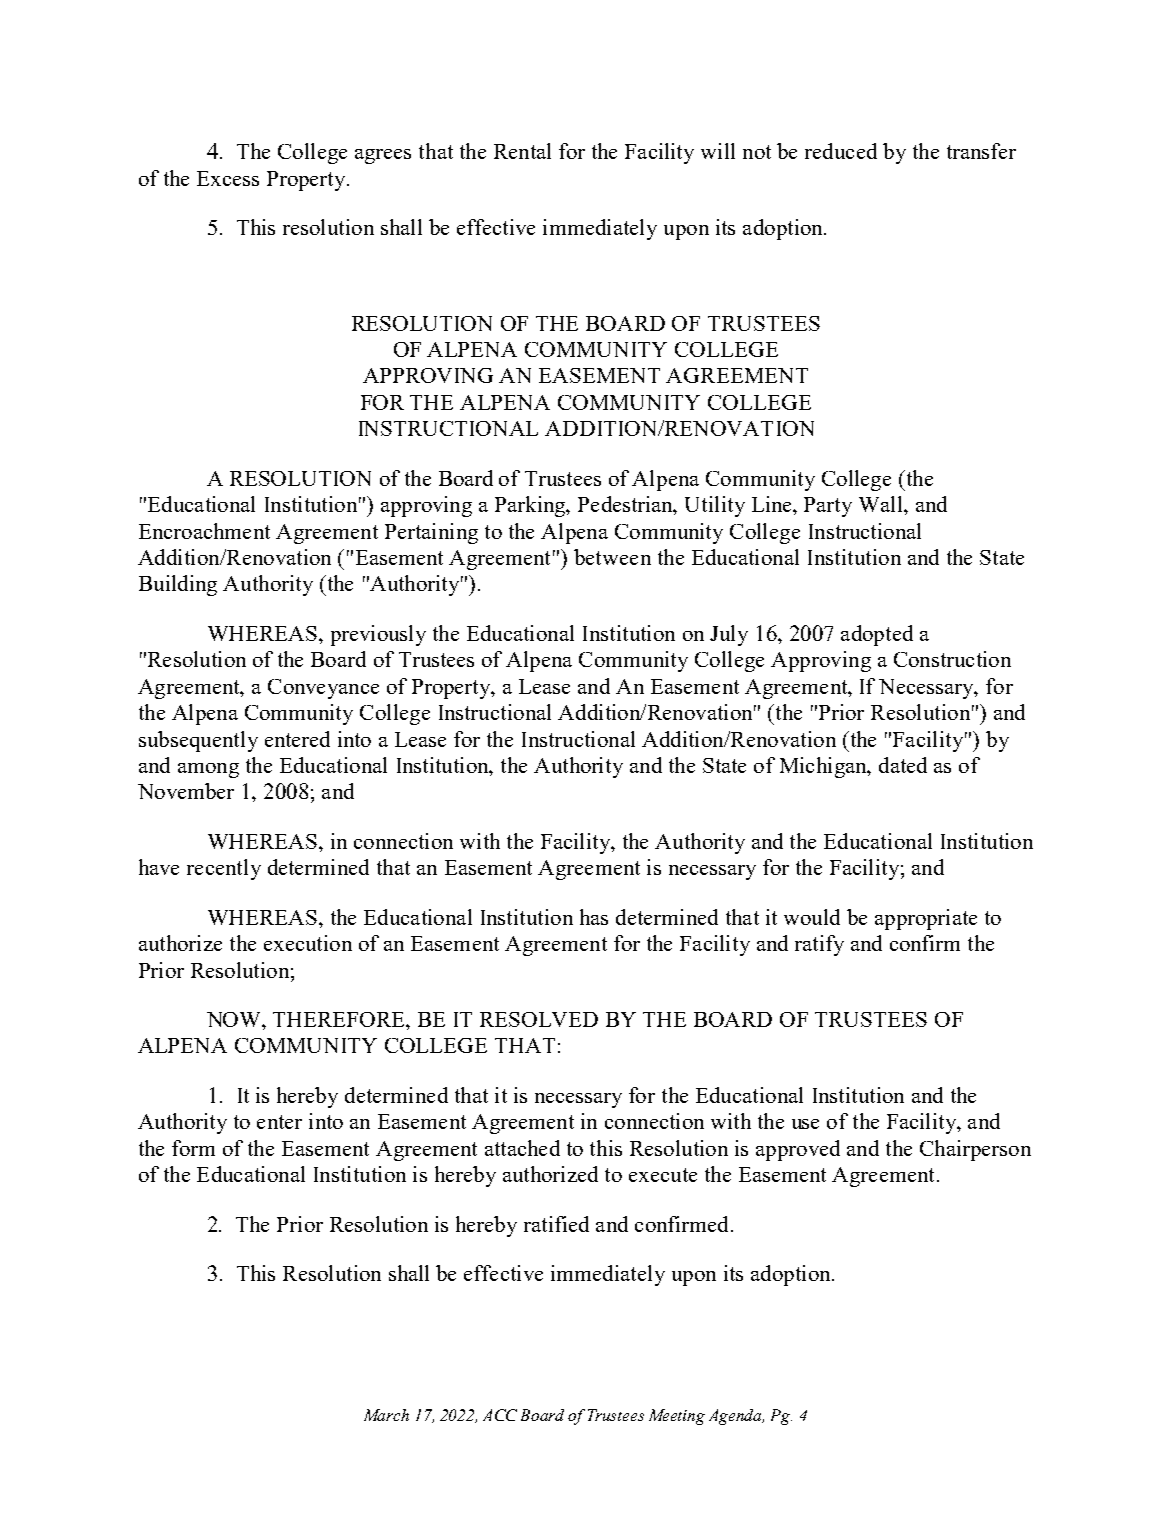 This image has width=1172, height=1517. I want to click on Rental, so click(522, 151).
